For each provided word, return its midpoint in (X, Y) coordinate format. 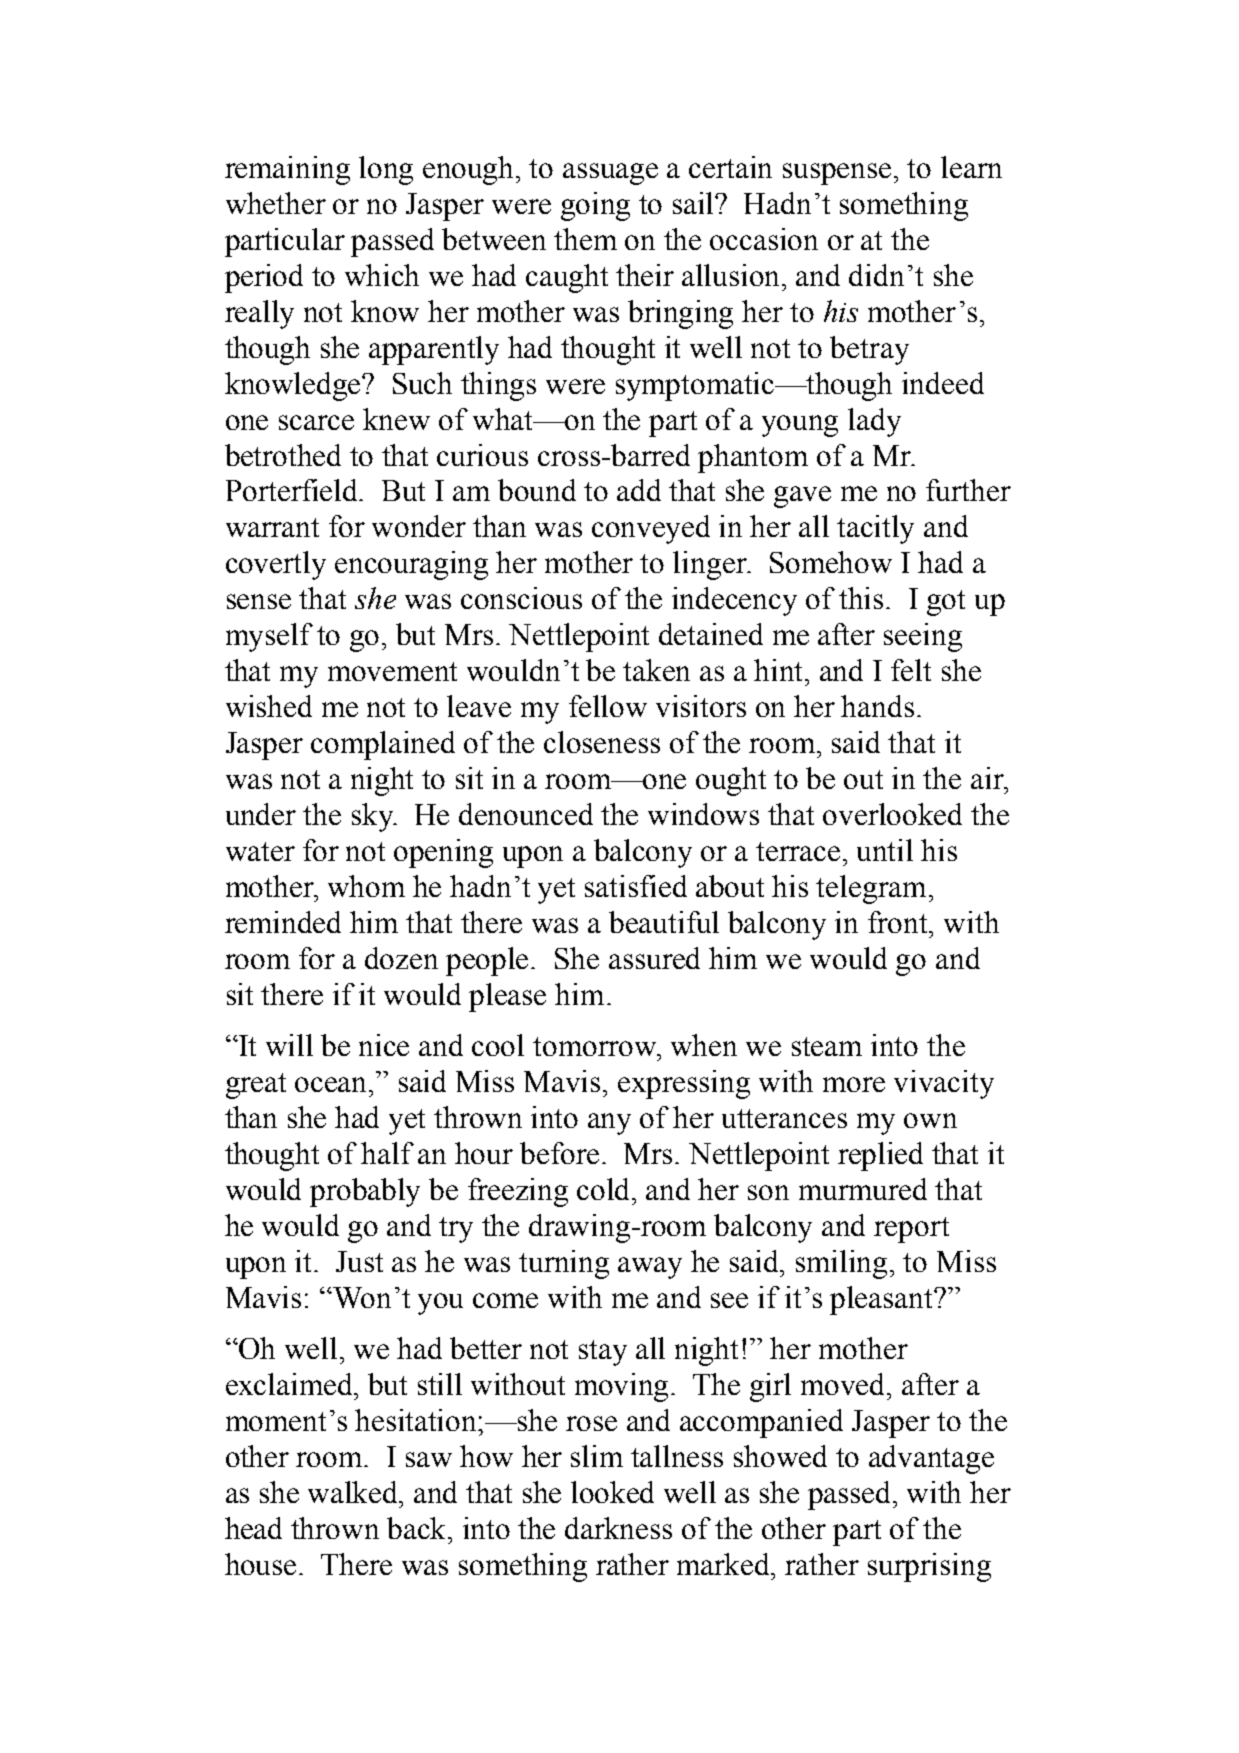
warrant (272, 527)
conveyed (651, 529)
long (386, 170)
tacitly (875, 529)
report (911, 1230)
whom (366, 886)
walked (354, 1492)
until (885, 850)
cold (605, 1189)
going (595, 206)
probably (365, 1192)
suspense (837, 174)
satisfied (636, 886)
